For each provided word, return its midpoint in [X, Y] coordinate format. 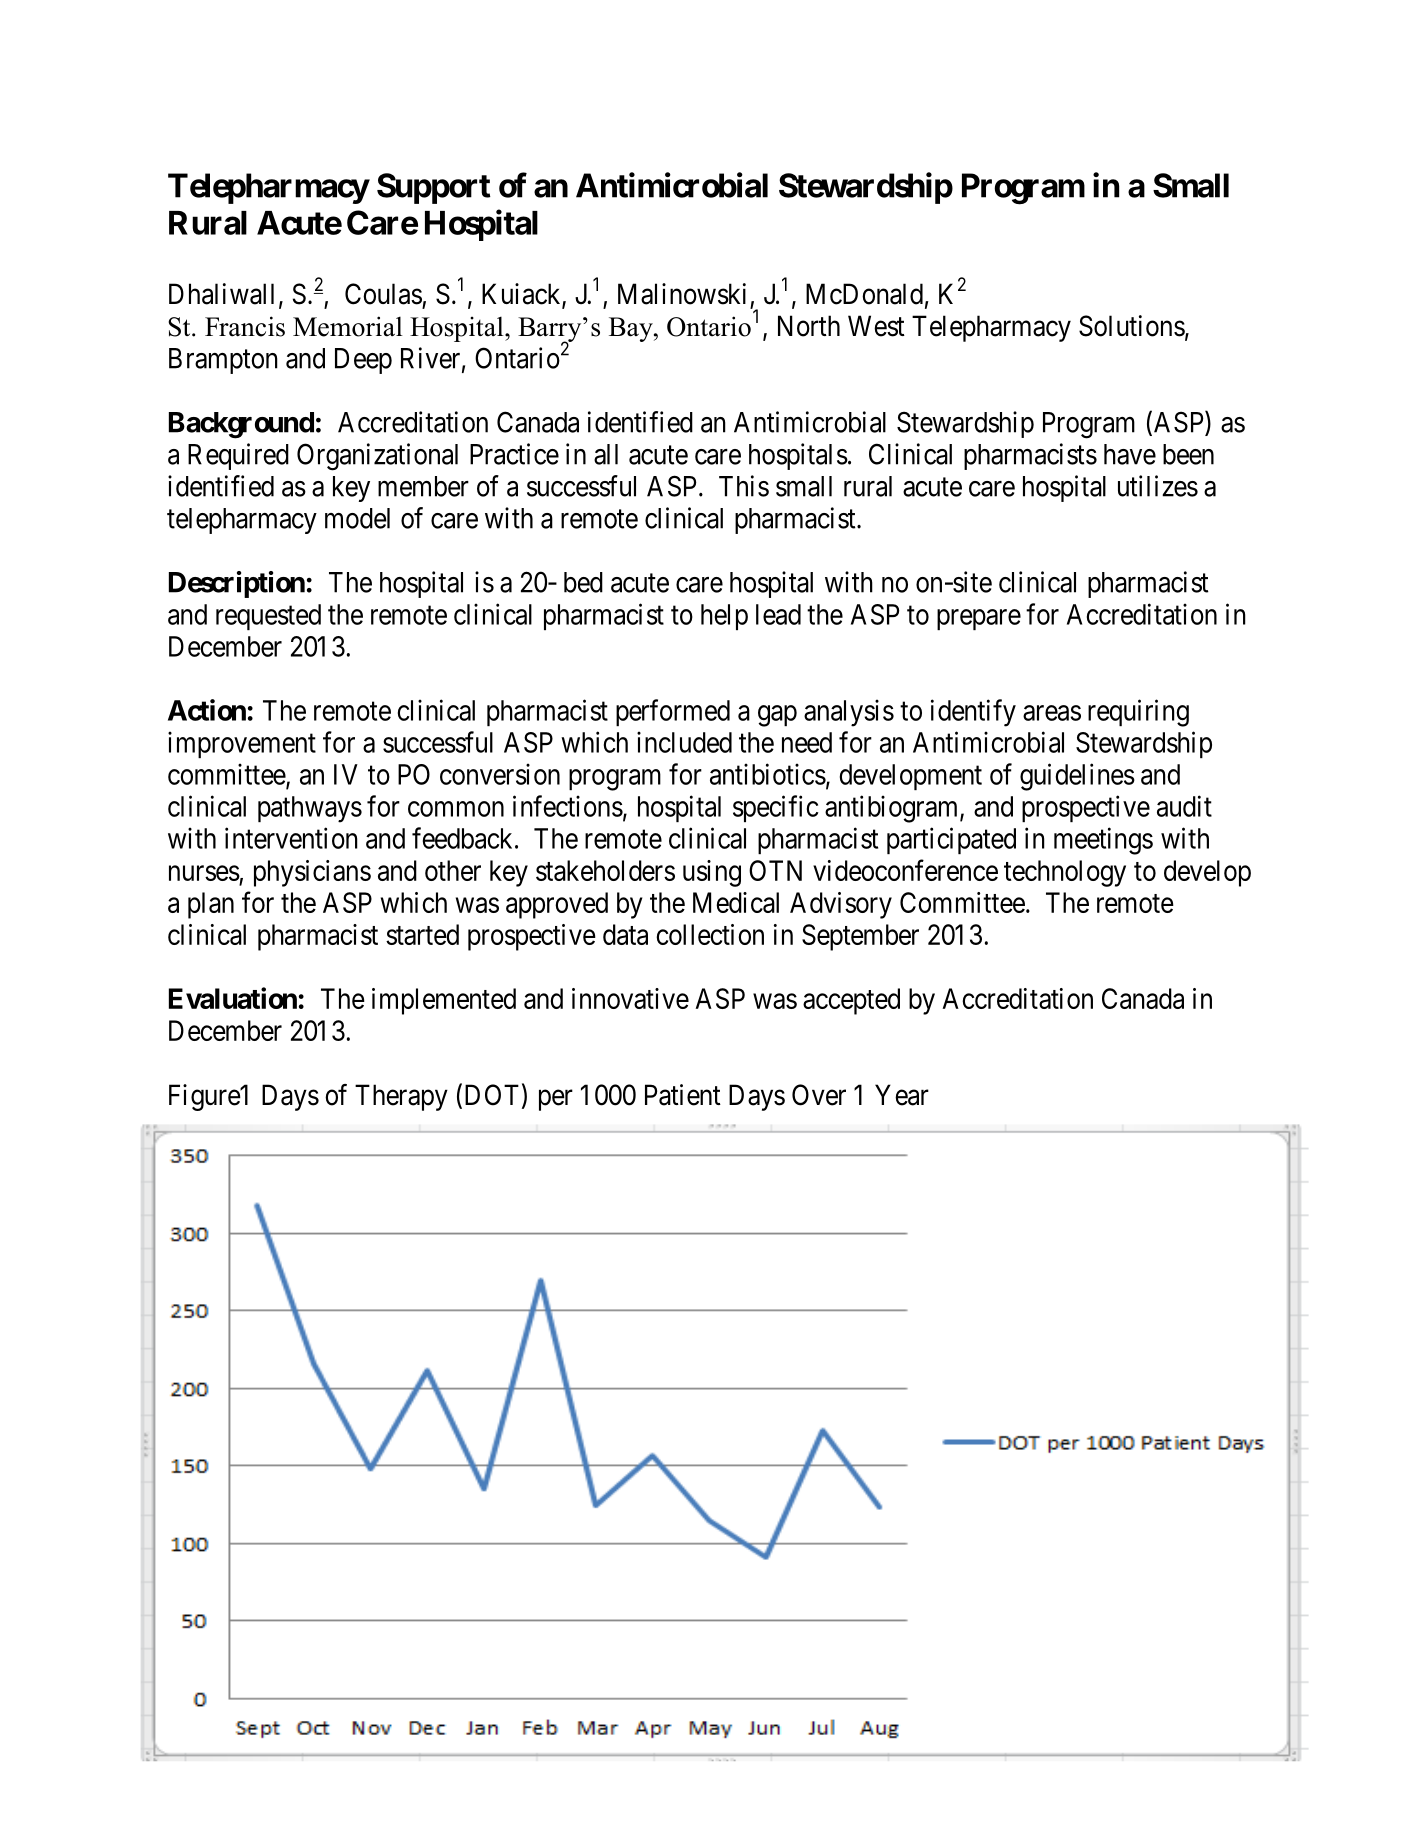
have [1130, 454]
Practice [514, 454]
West [876, 326]
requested [268, 617]
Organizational [377, 457]
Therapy [401, 1097]
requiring [1138, 713]
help [724, 617]
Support [434, 188]
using [712, 873]
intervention [291, 838]
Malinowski [682, 294]
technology [1065, 873]
